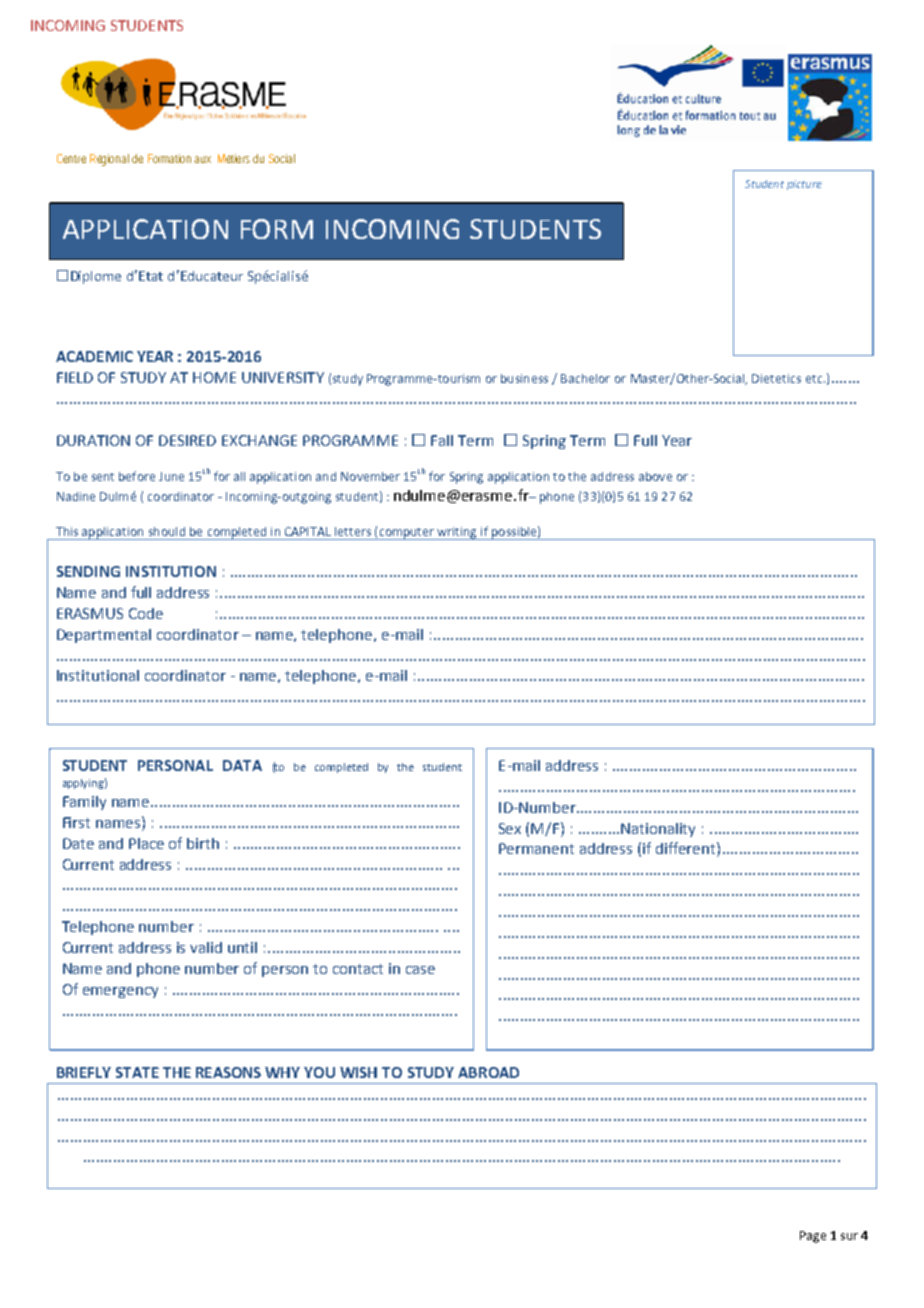  Describe the element at coordinates (202, 159) in the screenshot. I see `aux` at that location.
